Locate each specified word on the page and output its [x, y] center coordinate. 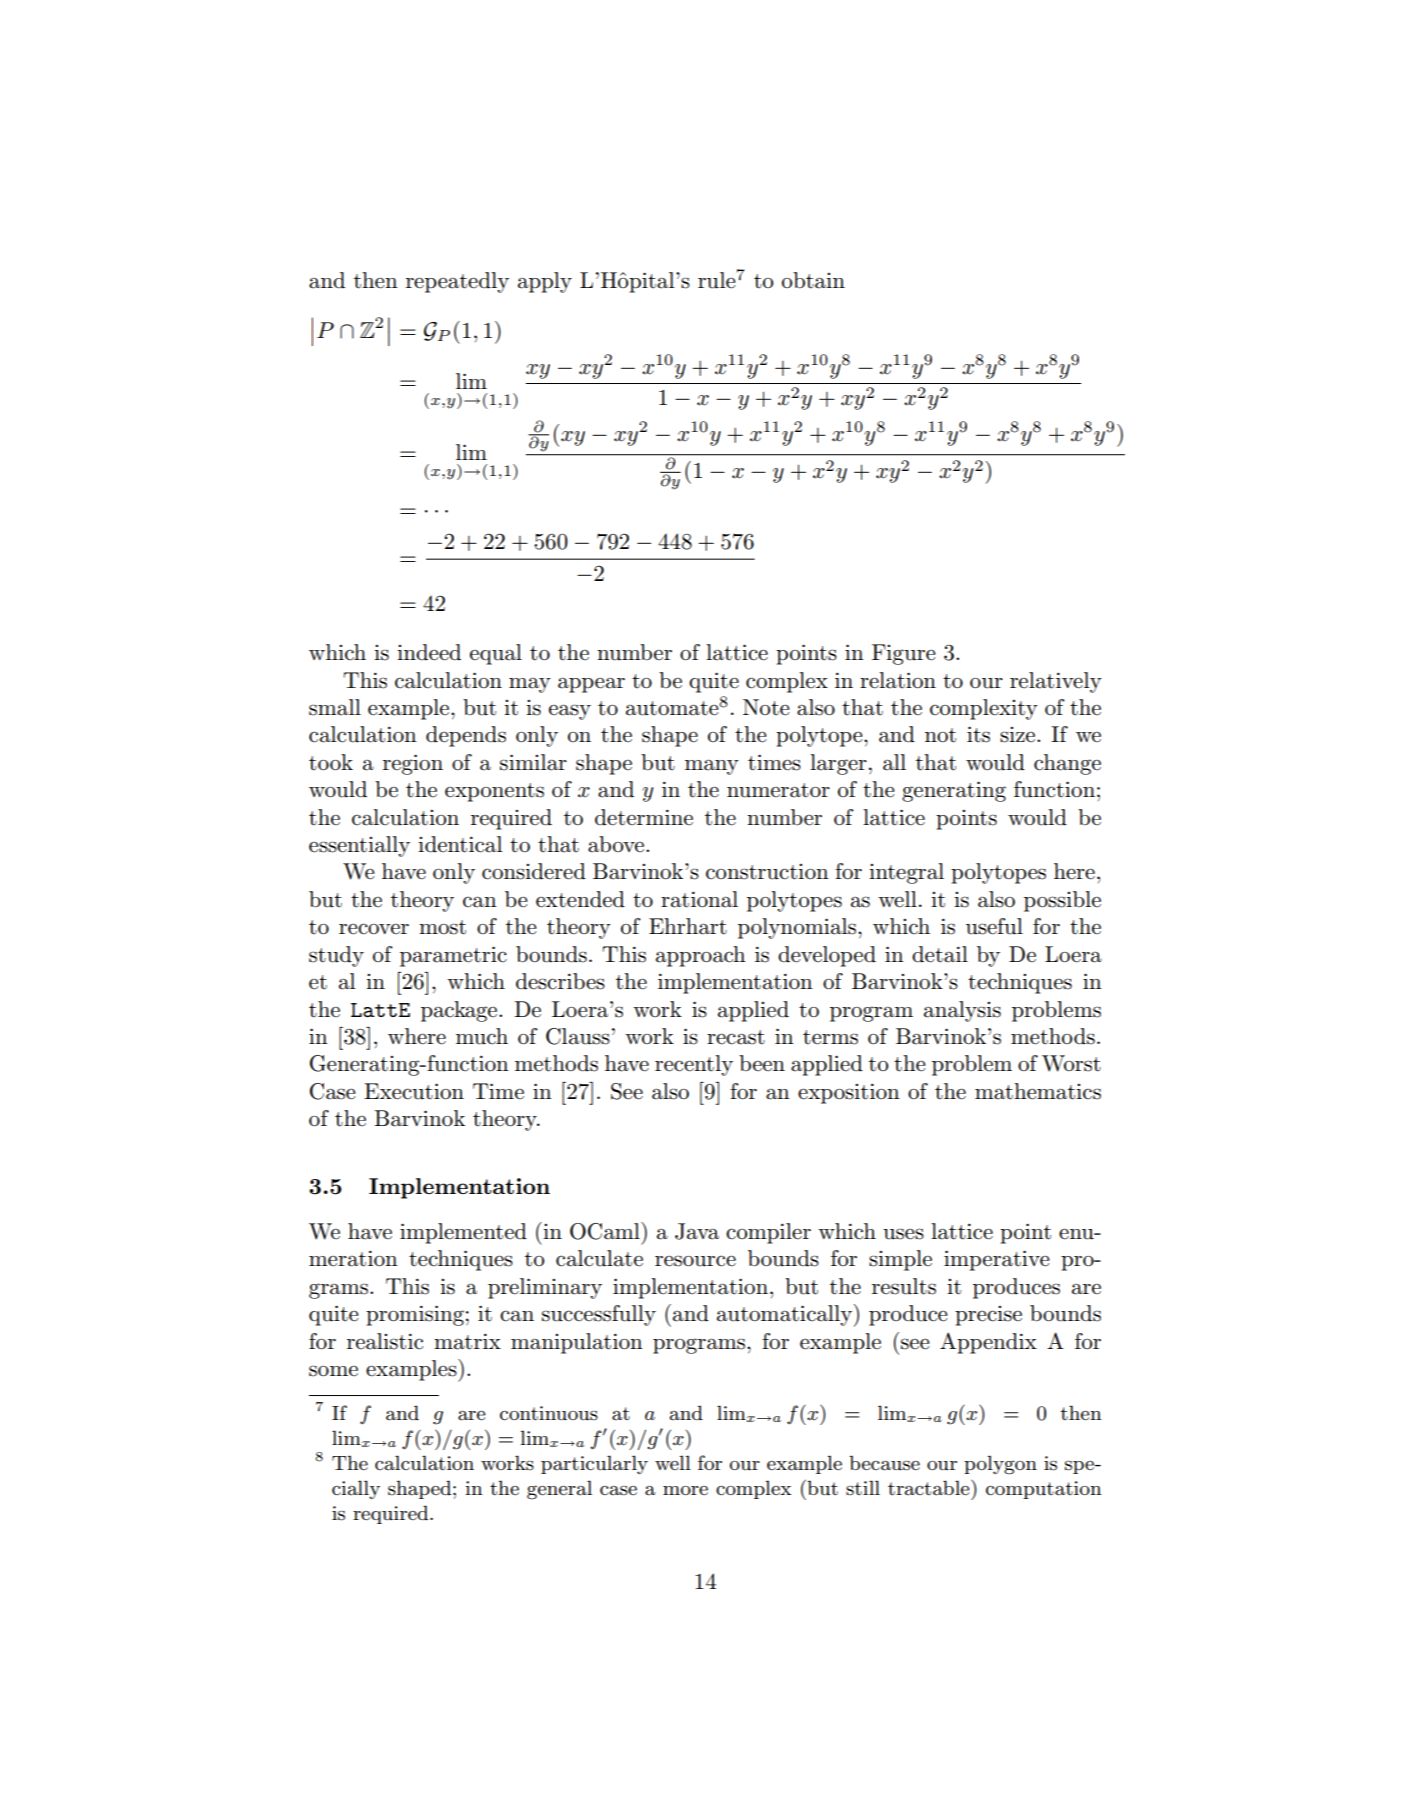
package [460, 1011]
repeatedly [457, 282]
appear [591, 685]
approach [701, 956]
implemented [463, 1233]
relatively [1056, 682]
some [333, 1371]
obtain [813, 280]
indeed [429, 652]
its [978, 734]
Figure [904, 654]
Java [697, 1231]
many [712, 767]
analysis [962, 1011]
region [413, 764]
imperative [997, 1260]
